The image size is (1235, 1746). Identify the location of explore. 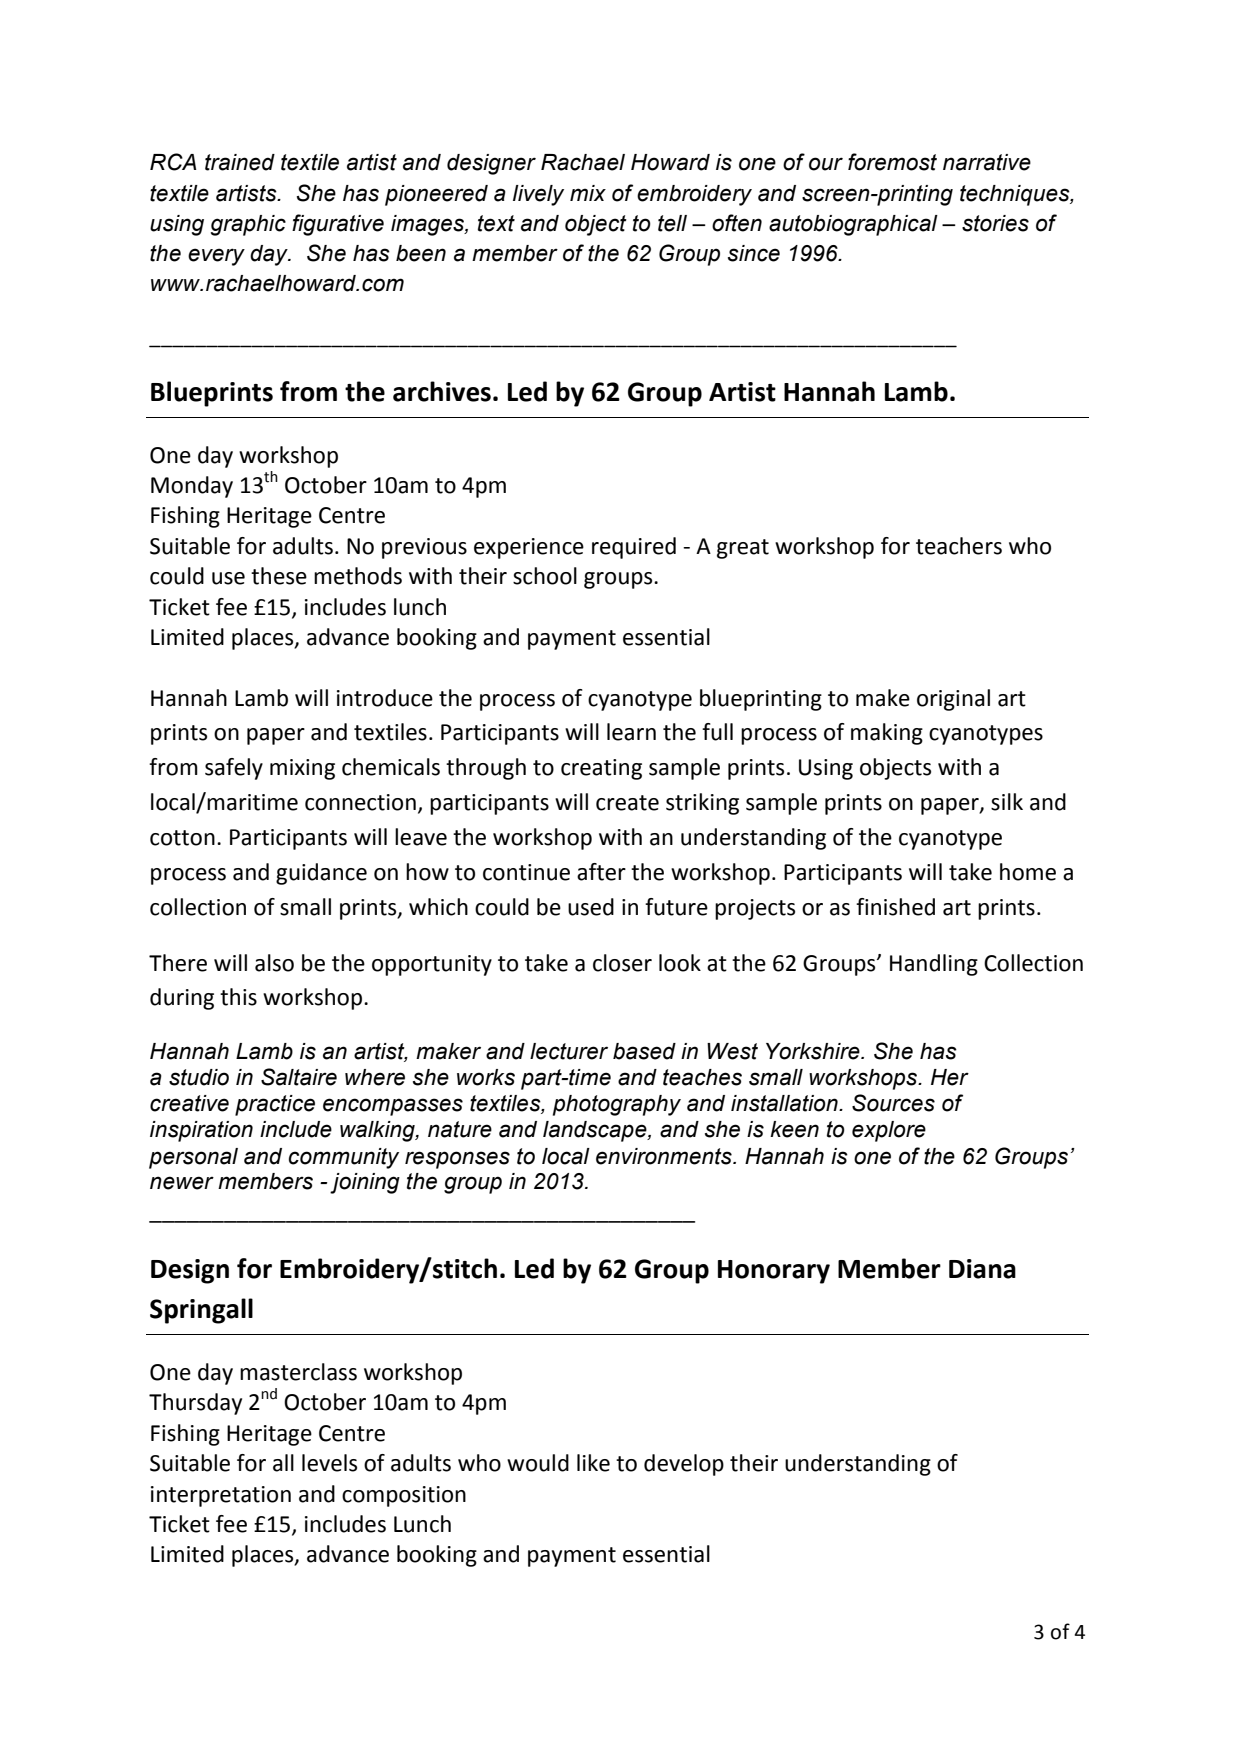
(889, 1131).
